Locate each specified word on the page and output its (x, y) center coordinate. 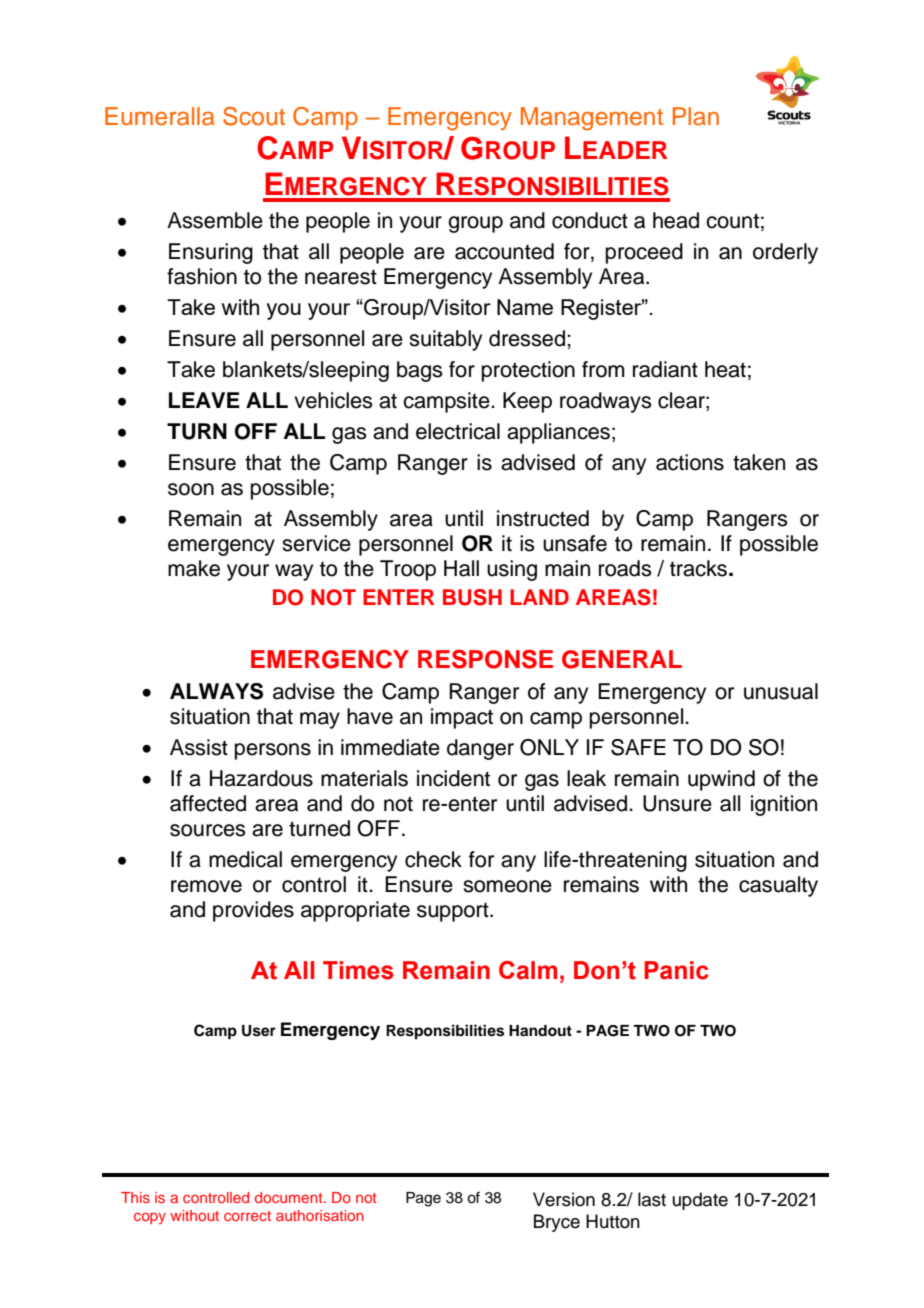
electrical (458, 431)
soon (191, 489)
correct (247, 1216)
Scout (254, 116)
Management (592, 119)
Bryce (557, 1223)
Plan (696, 116)
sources (208, 830)
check (433, 859)
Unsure (677, 803)
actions (690, 462)
